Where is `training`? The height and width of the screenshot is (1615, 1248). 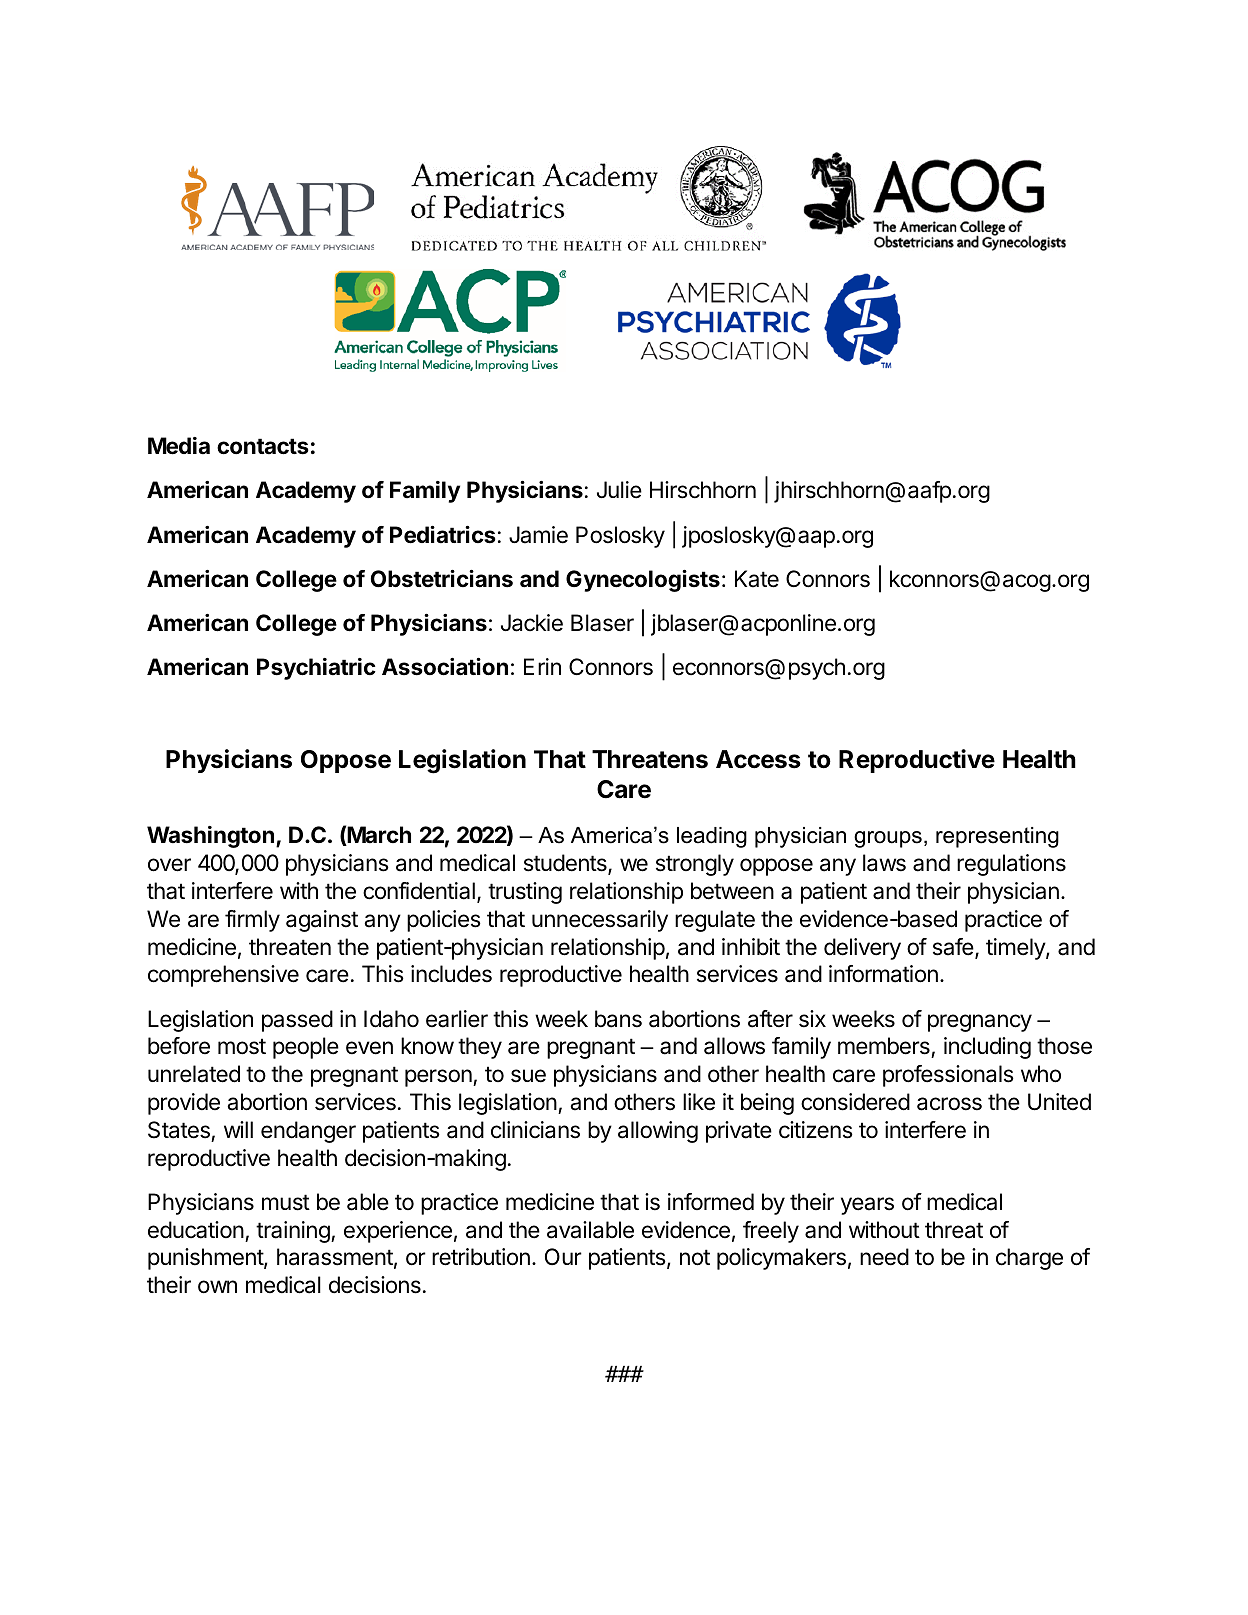 training is located at coordinates (294, 1232).
